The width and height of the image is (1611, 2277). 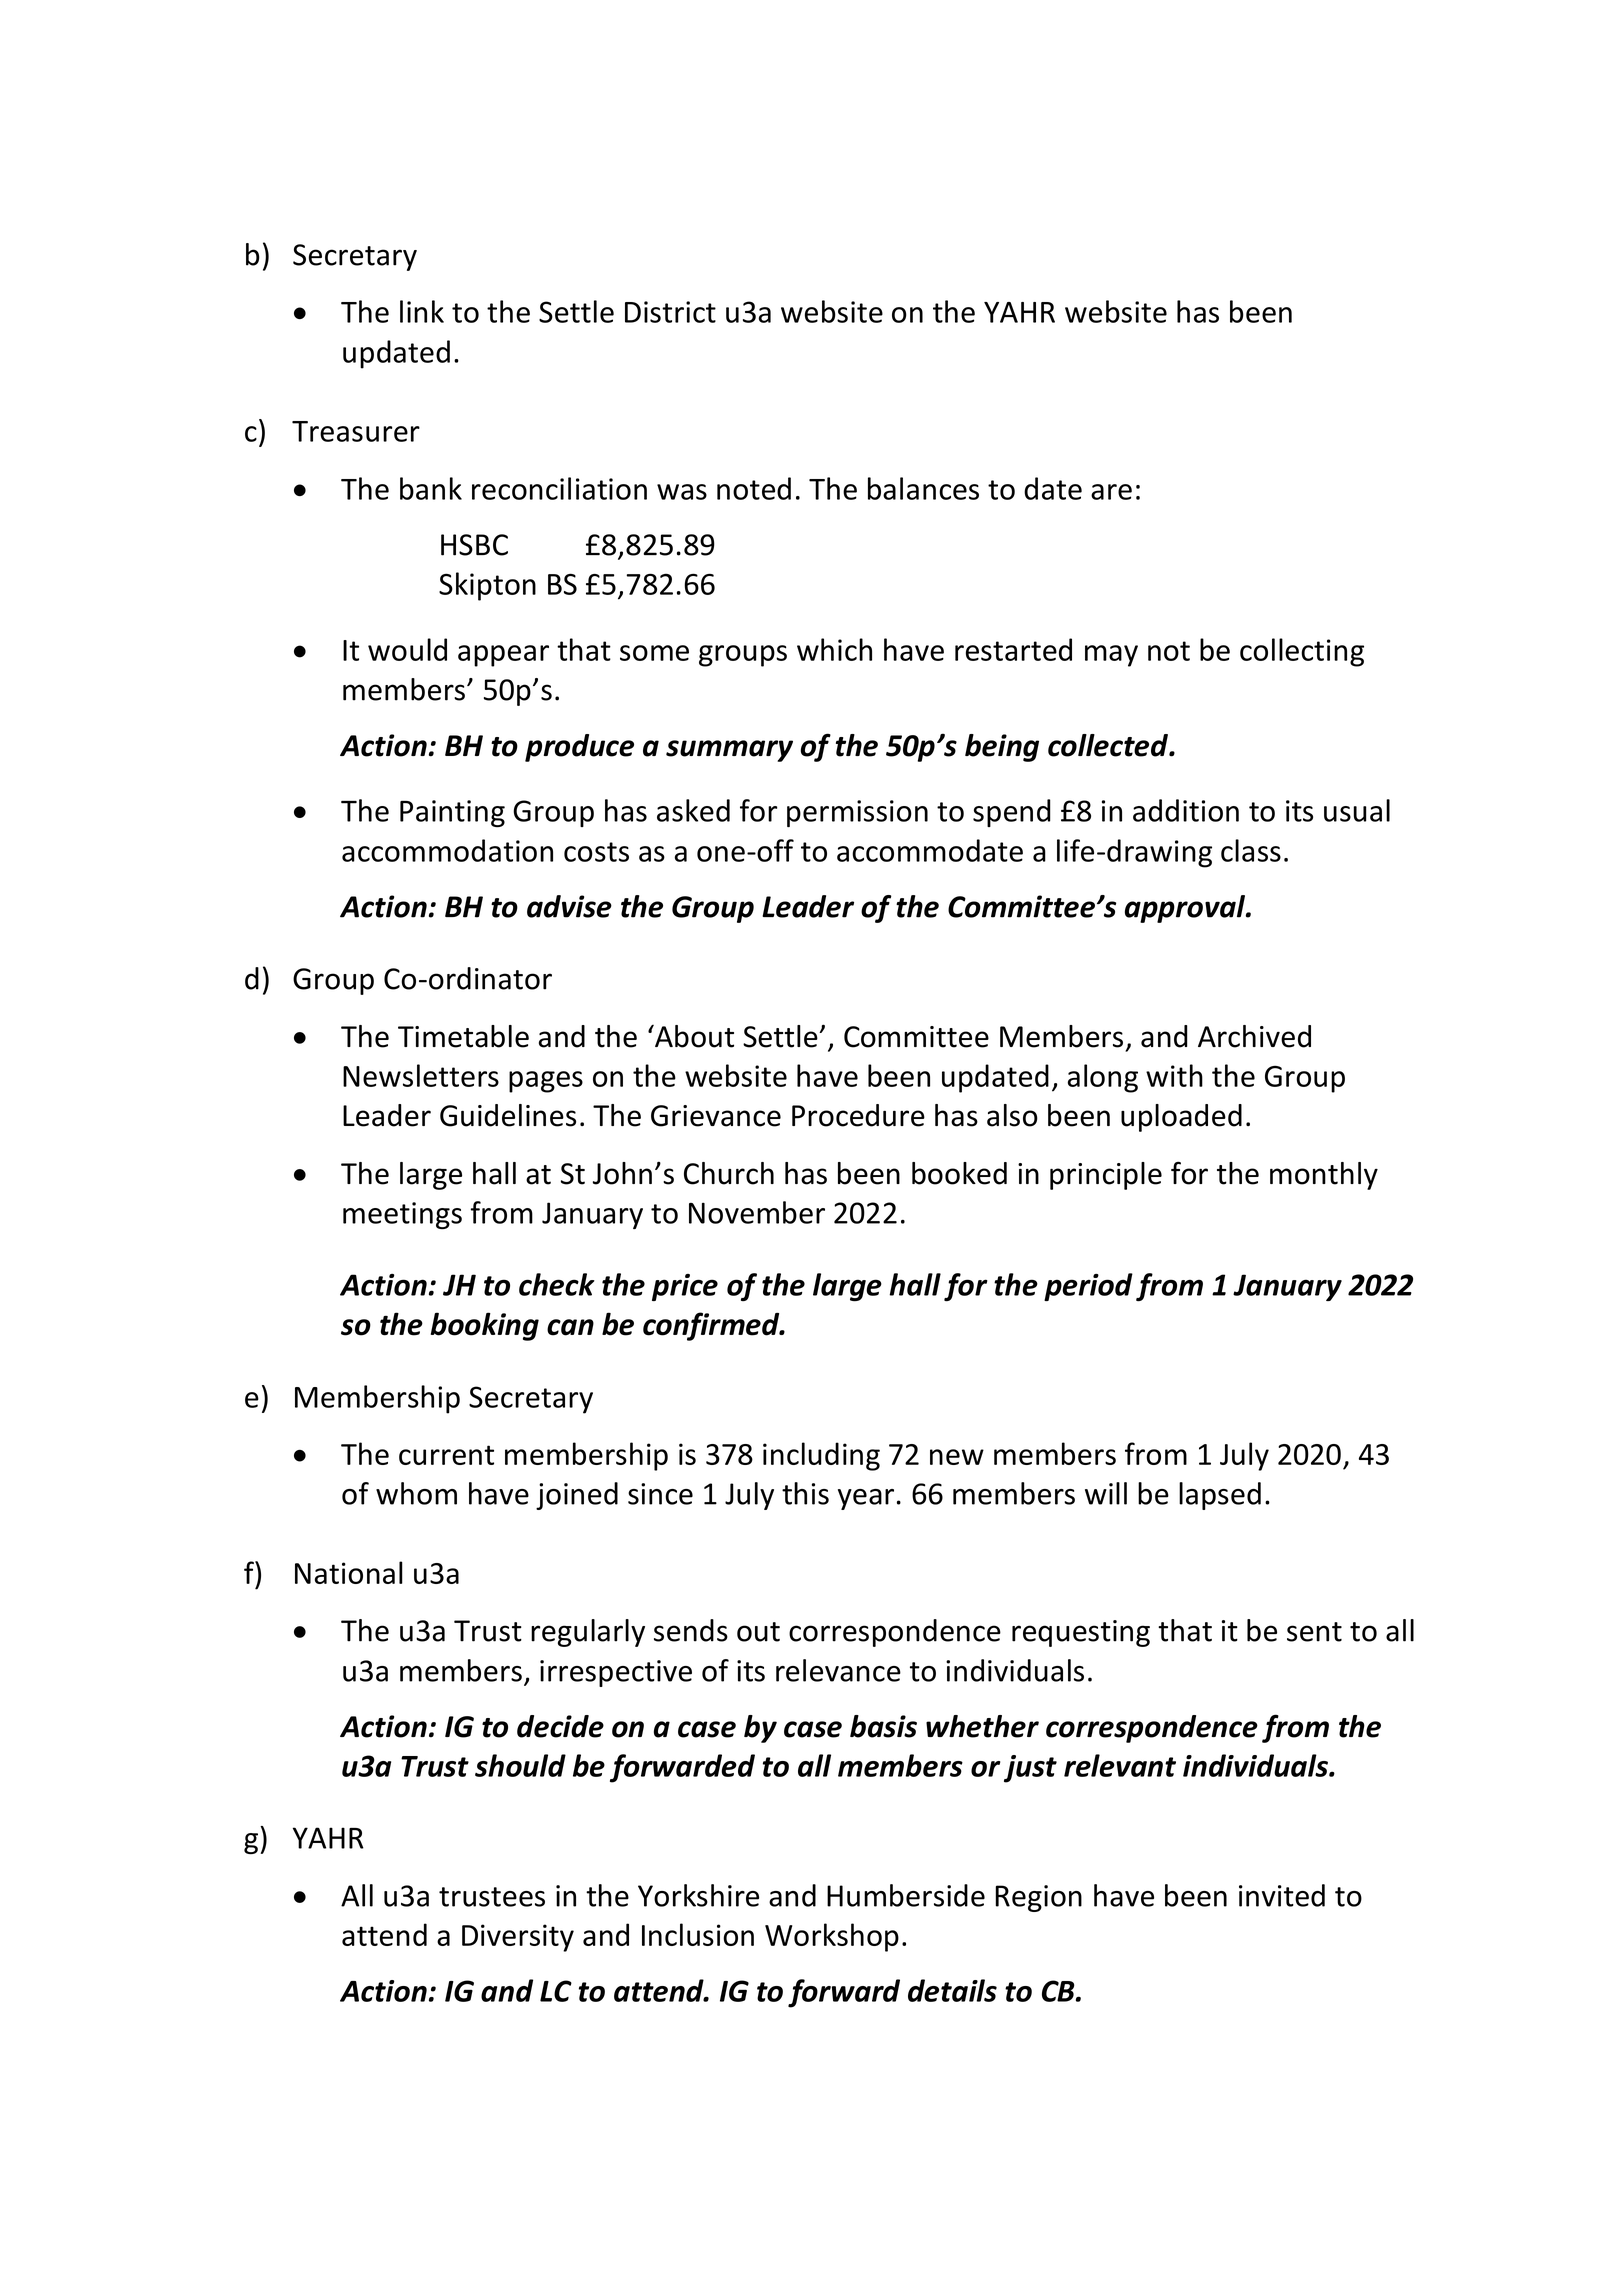 What do you see at coordinates (1314, 1632) in the image?
I see `sent` at bounding box center [1314, 1632].
